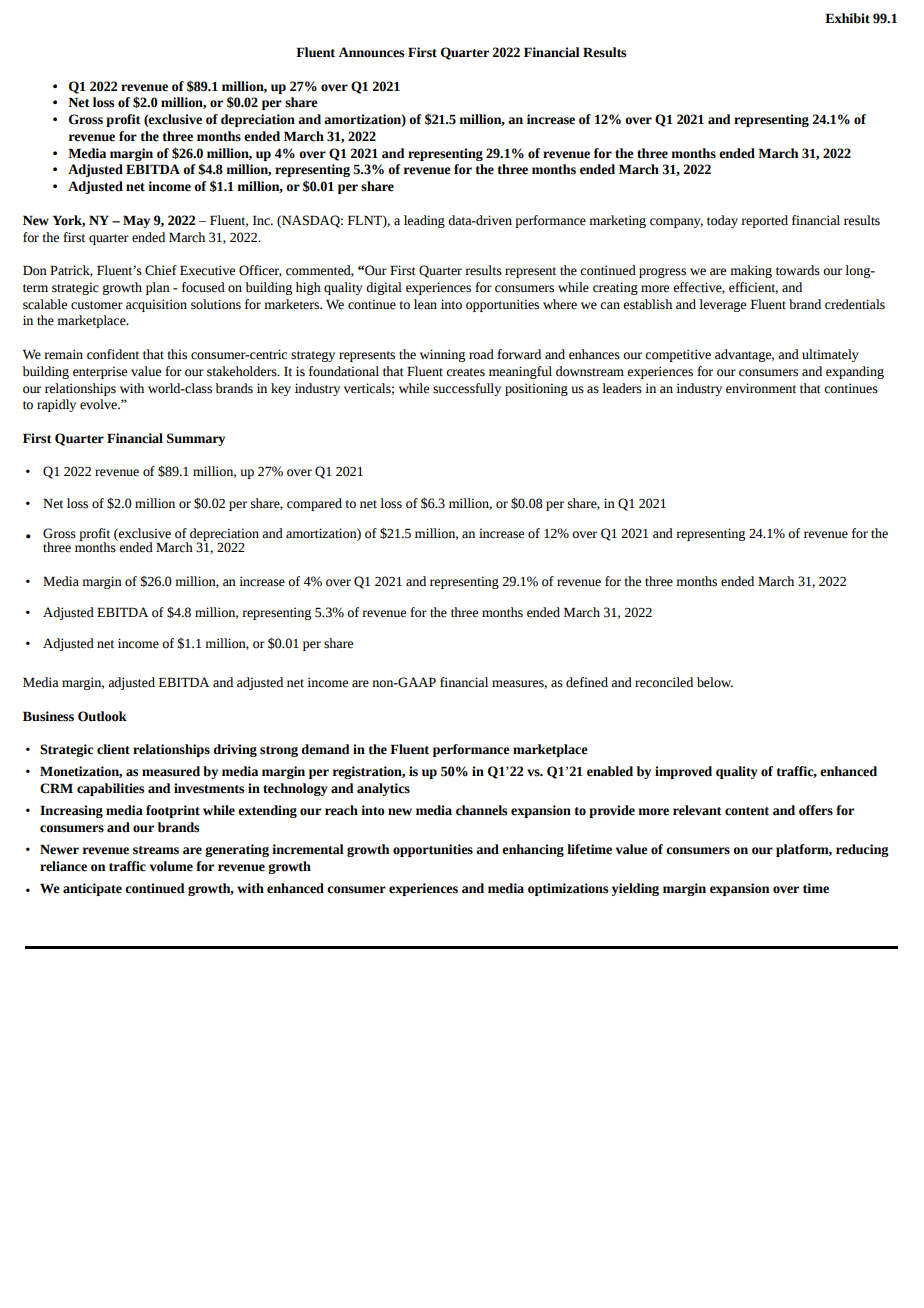 This screenshot has width=924, height=1308. I want to click on leading, so click(424, 221).
